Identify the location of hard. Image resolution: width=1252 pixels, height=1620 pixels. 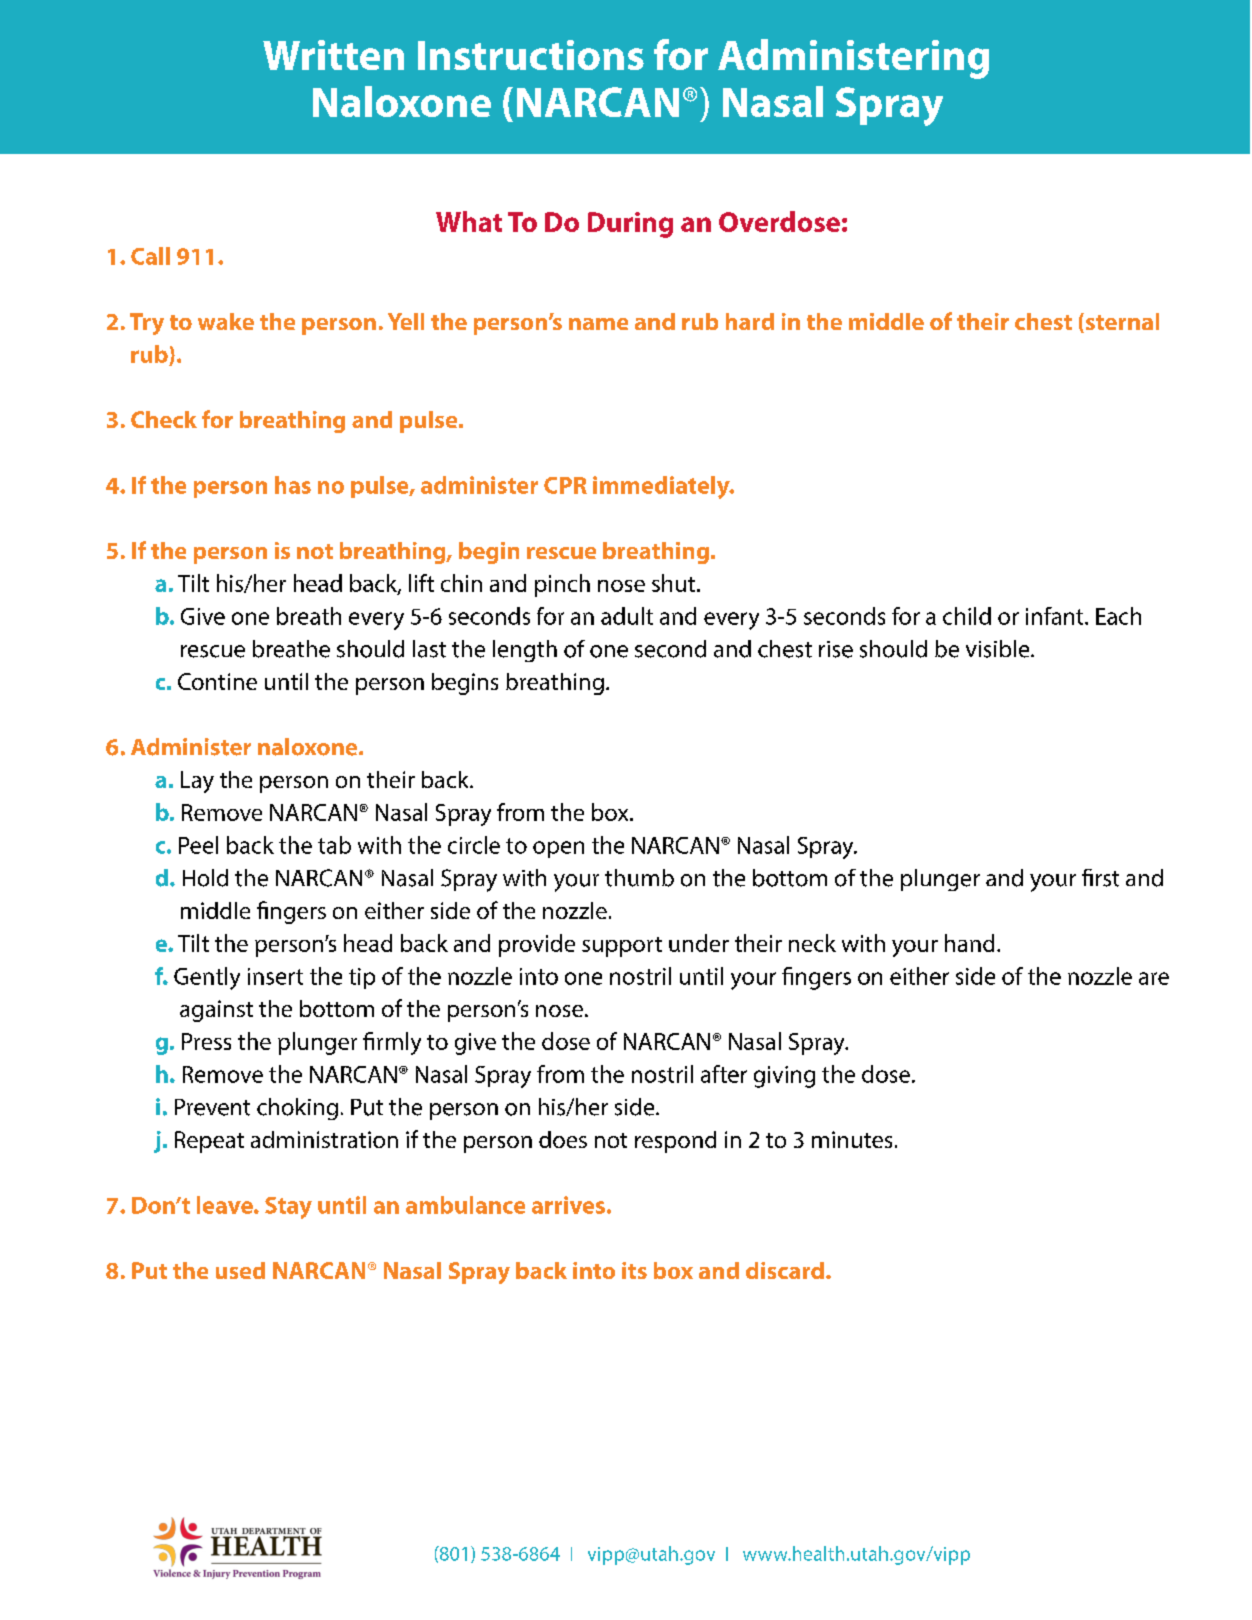
(750, 321).
